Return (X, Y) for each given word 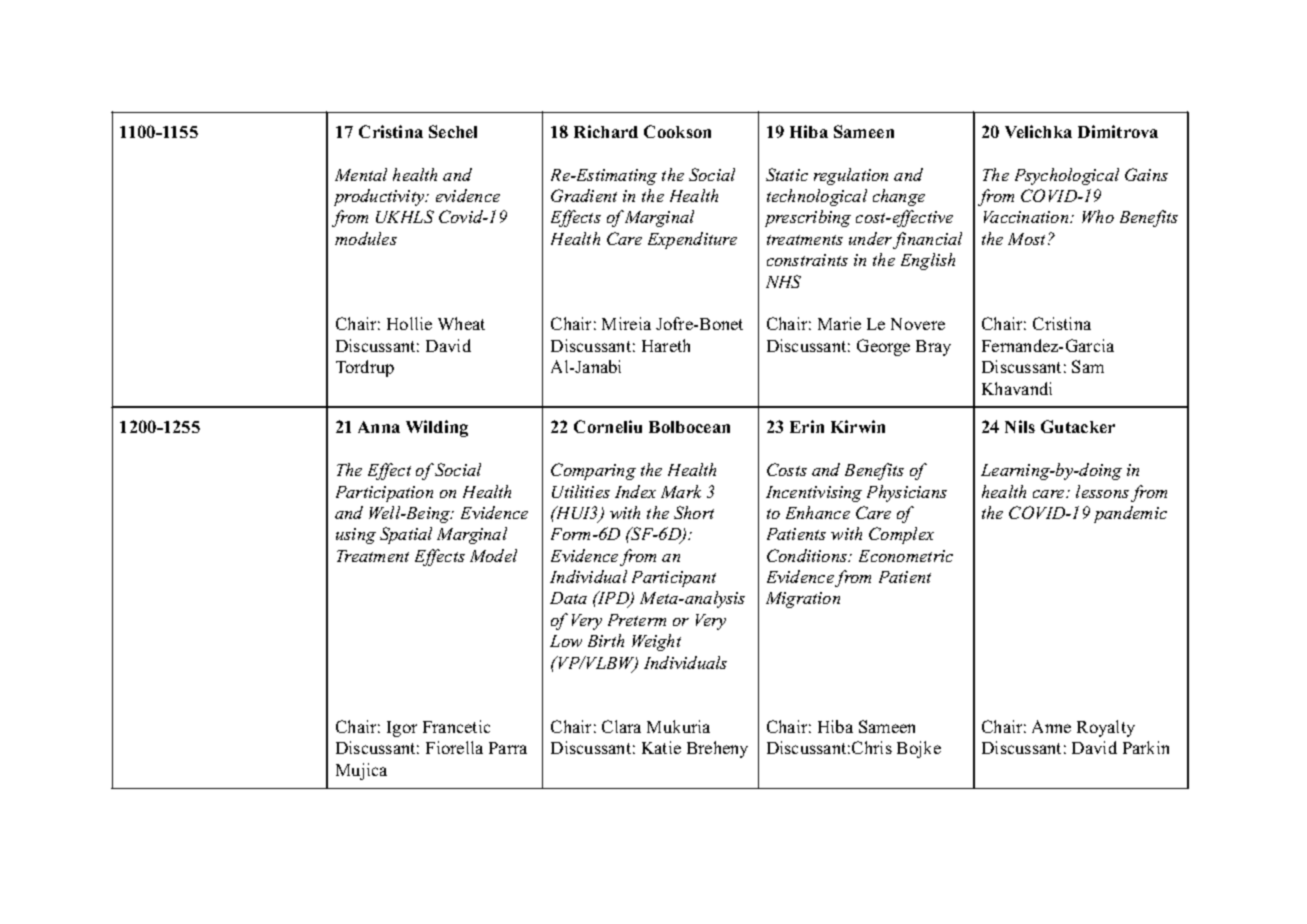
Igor (402, 729)
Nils (1020, 426)
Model (493, 555)
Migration (803, 600)
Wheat (461, 323)
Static (787, 174)
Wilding (437, 428)
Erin (807, 426)
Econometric (906, 556)
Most (1028, 239)
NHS (783, 281)
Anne (1051, 726)
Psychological (1067, 176)
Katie (661, 747)
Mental (361, 174)
